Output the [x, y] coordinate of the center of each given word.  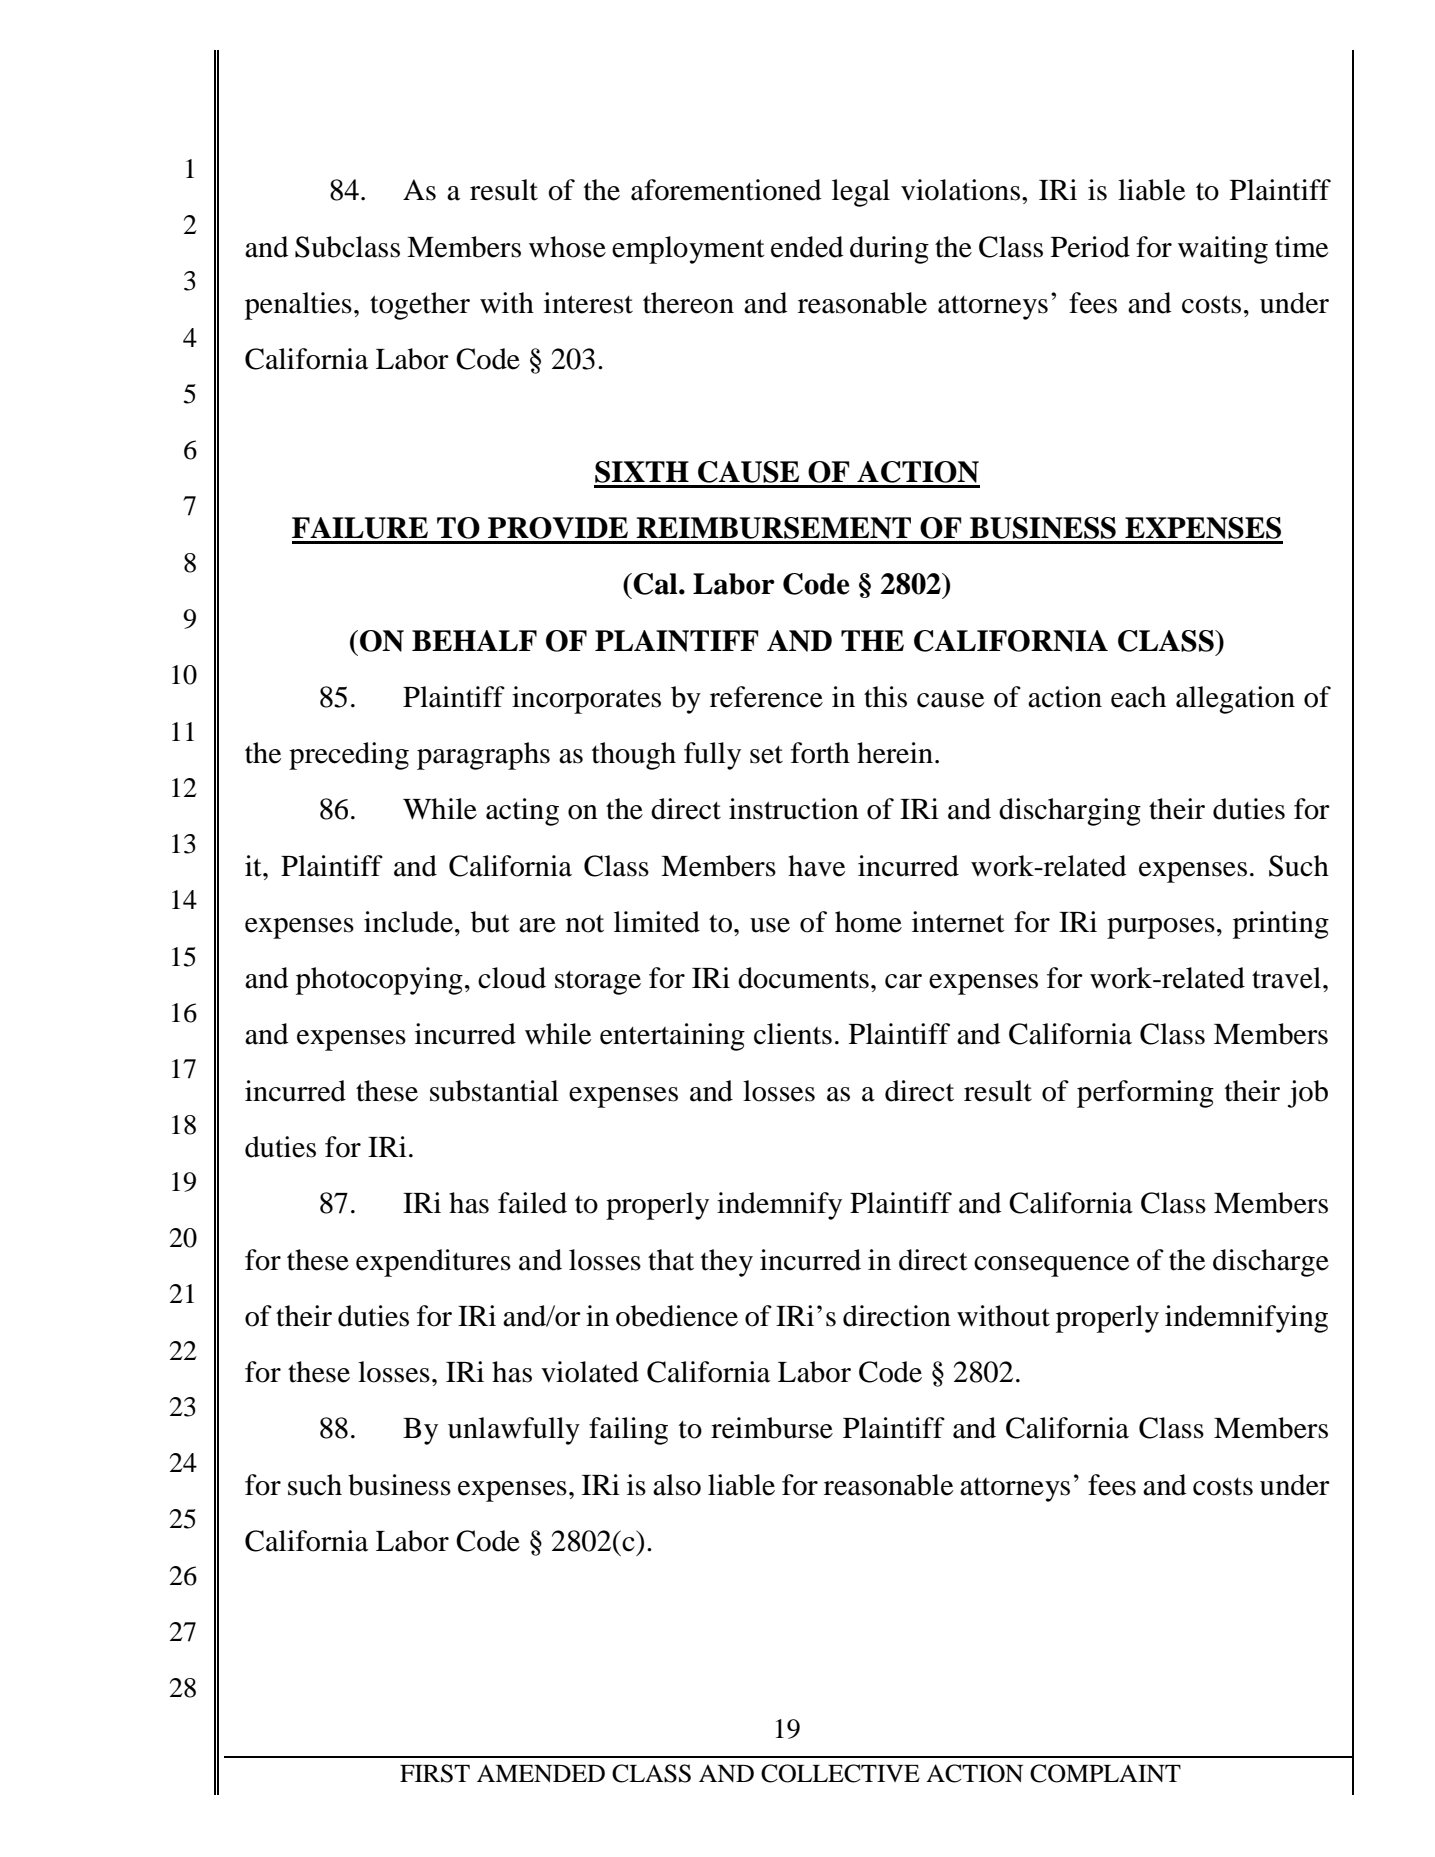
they [727, 1263]
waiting [1223, 250]
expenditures [433, 1263]
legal [861, 193]
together [420, 306]
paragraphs [483, 756]
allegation [1235, 700]
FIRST [435, 1773]
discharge [1271, 1263]
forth [820, 753]
